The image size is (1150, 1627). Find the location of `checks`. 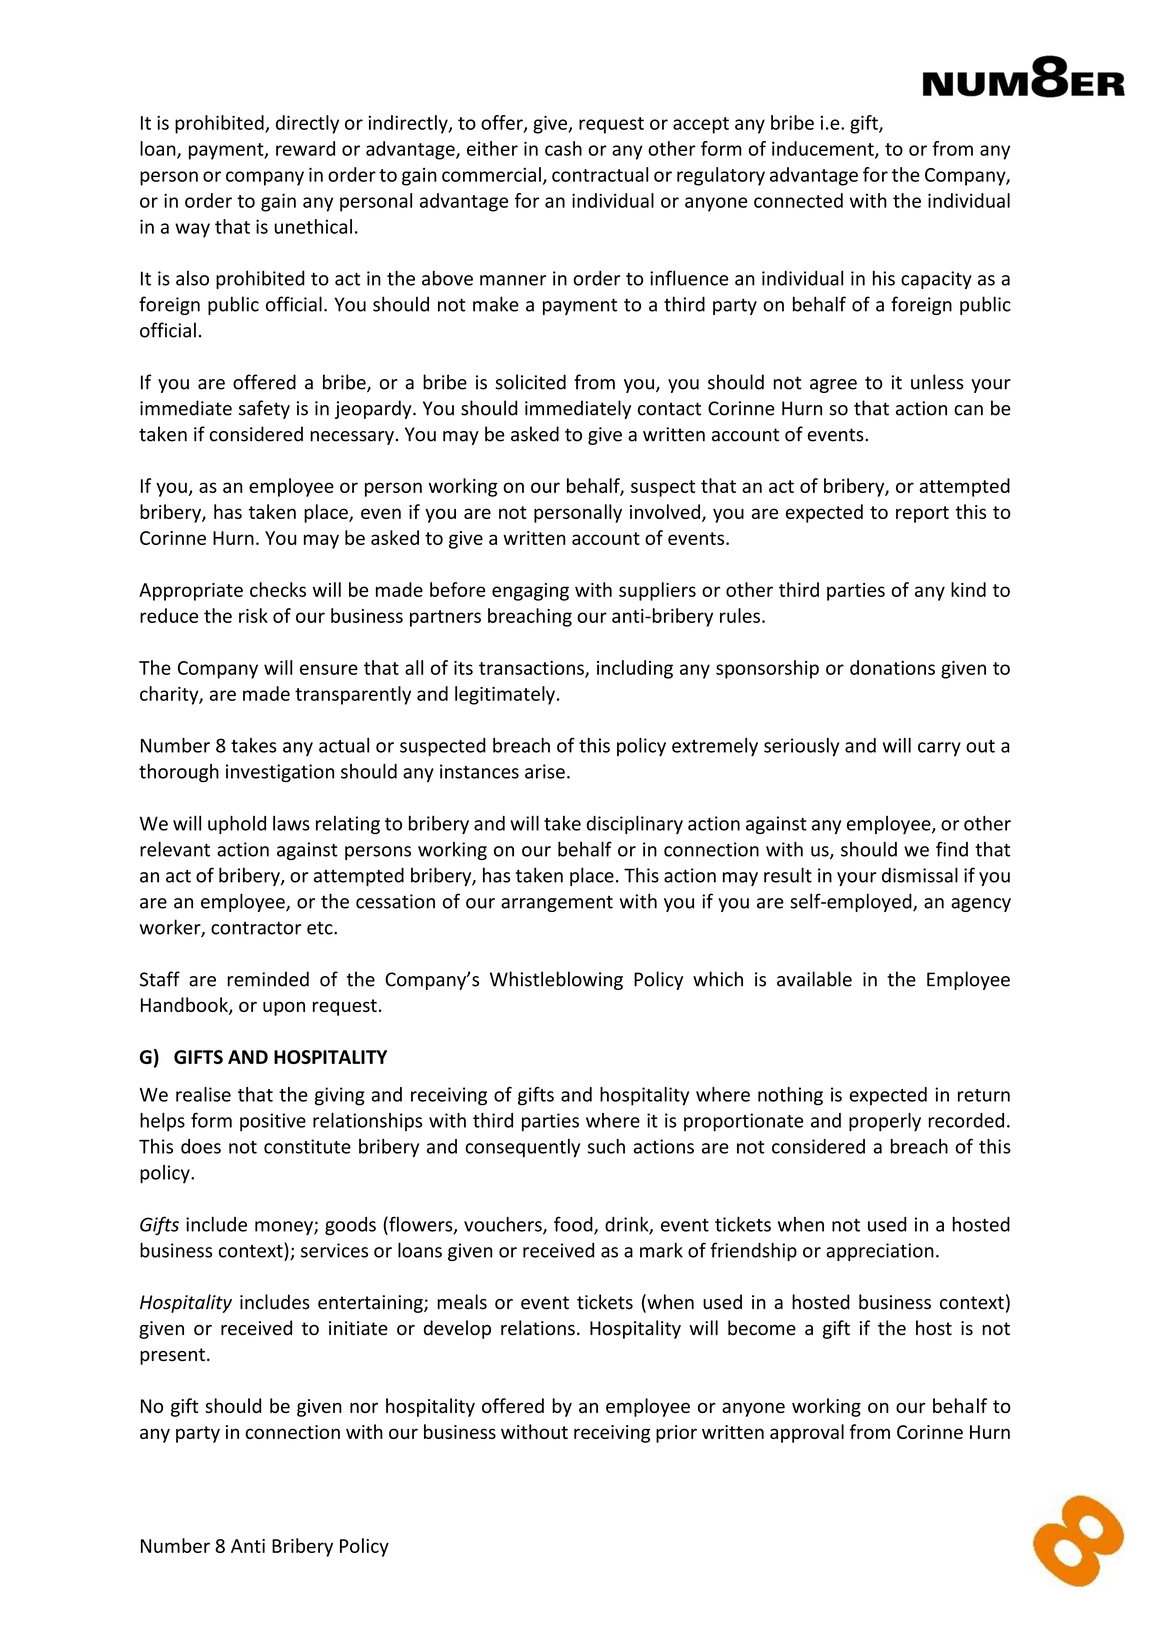

checks is located at coordinates (278, 589).
